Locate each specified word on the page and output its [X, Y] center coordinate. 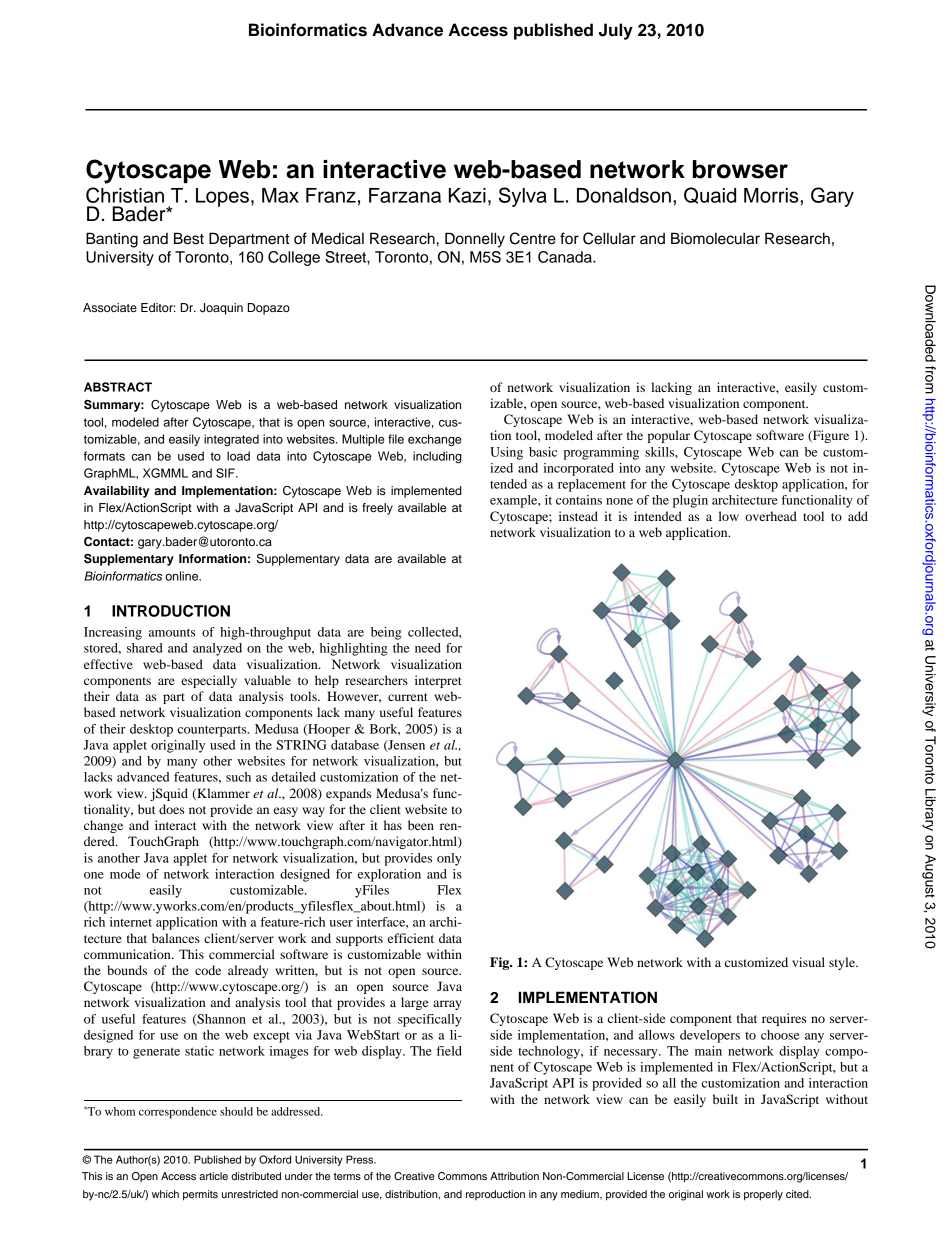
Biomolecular [715, 238]
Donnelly [475, 240]
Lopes [222, 197]
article [213, 1176]
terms [347, 1176]
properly [763, 1195]
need [428, 648]
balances [176, 938]
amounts [172, 632]
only [449, 859]
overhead [771, 516]
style [843, 963]
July [616, 31]
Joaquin [221, 309]
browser [740, 169]
